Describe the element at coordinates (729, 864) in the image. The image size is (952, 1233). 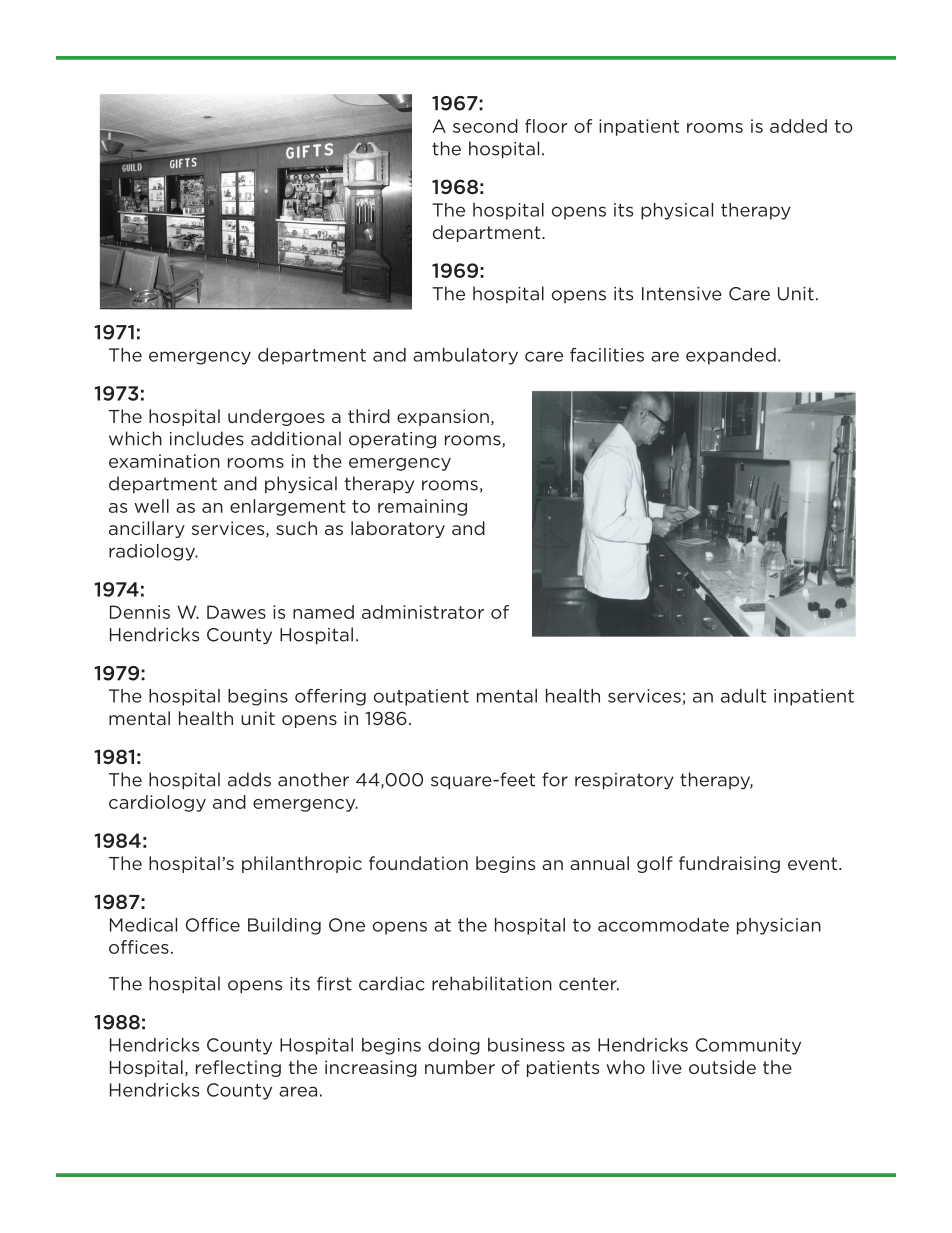
I see `fundraising` at that location.
